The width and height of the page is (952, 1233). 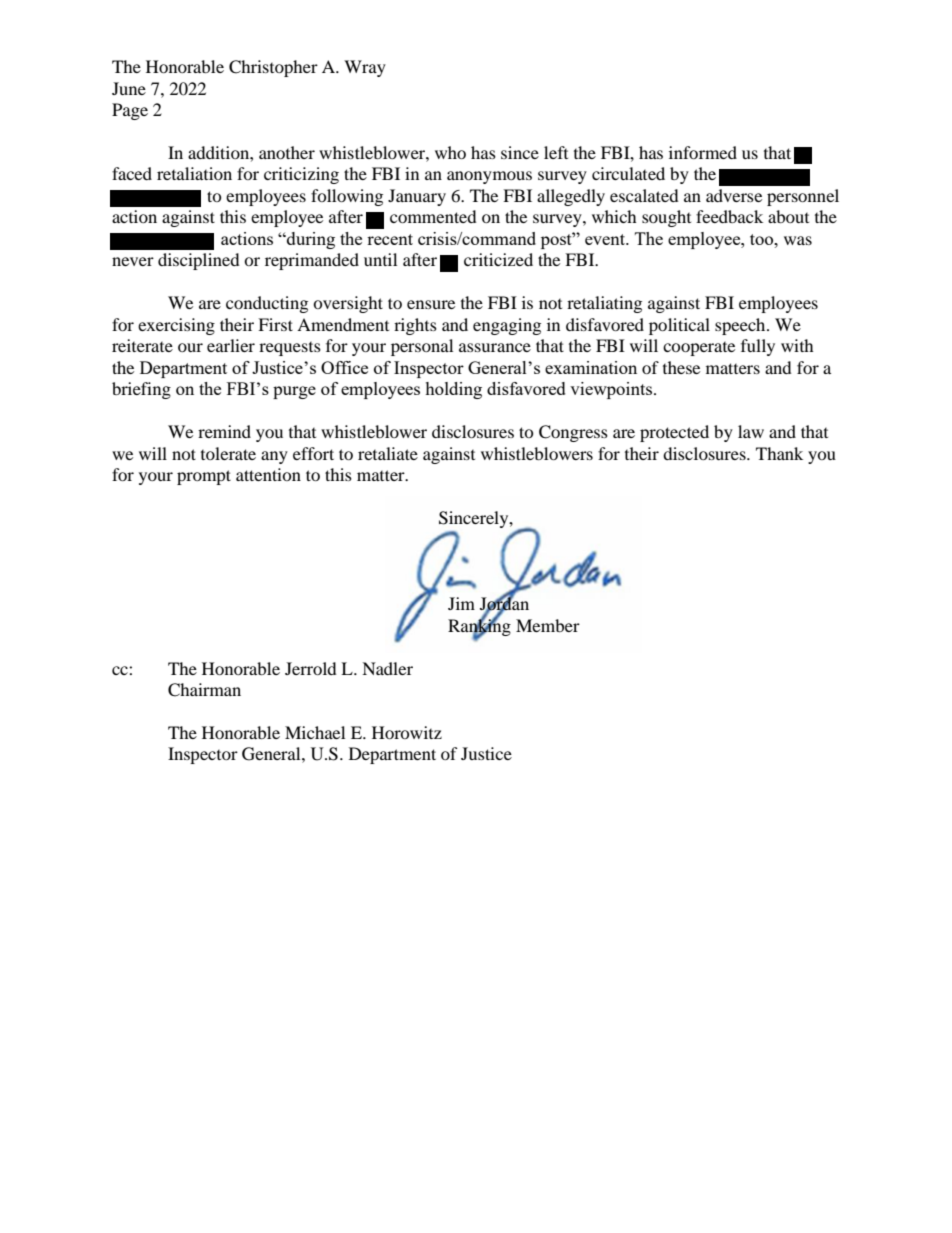 What do you see at coordinates (204, 477) in the page?
I see `prompt` at bounding box center [204, 477].
